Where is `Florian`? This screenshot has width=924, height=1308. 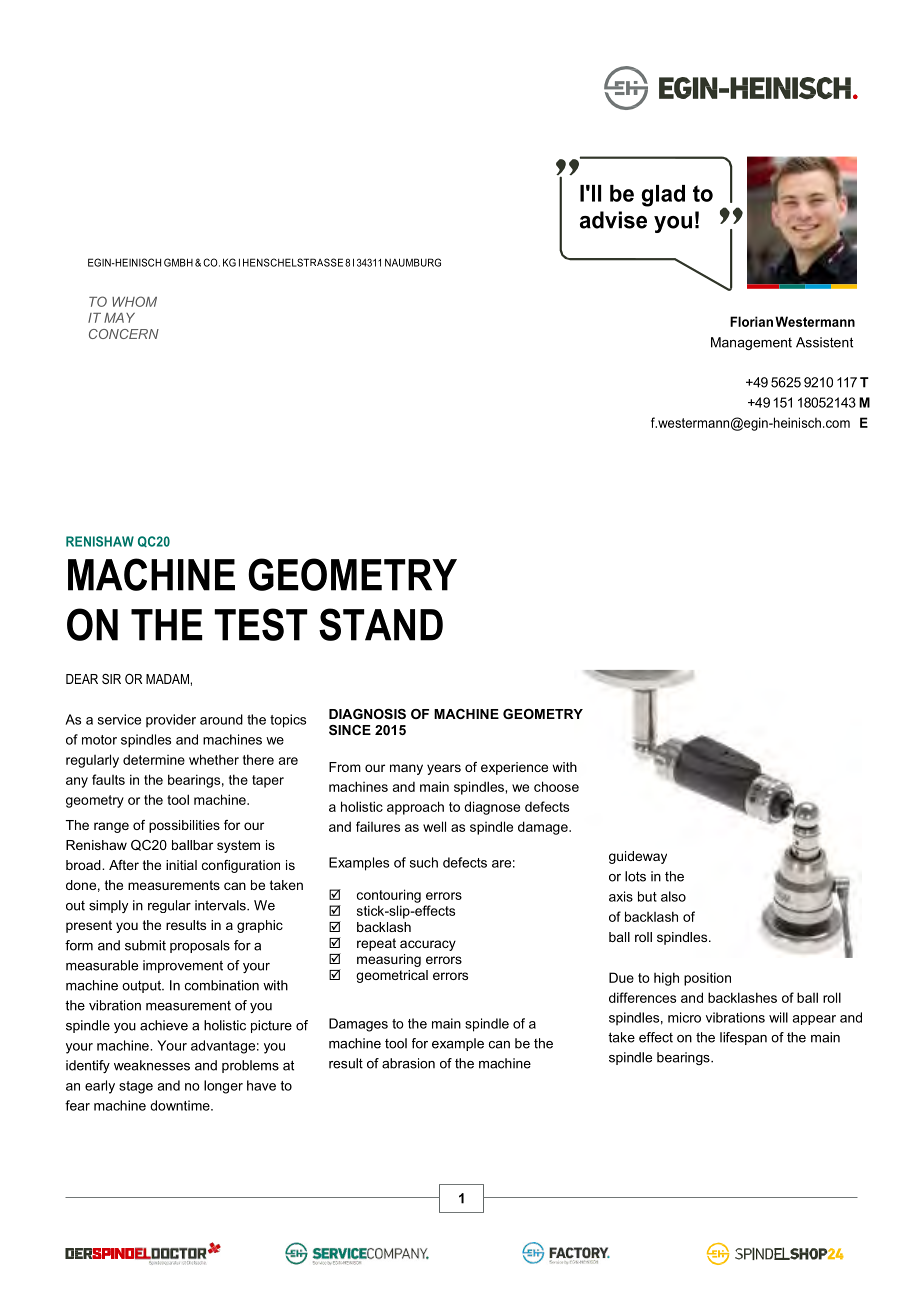 Florian is located at coordinates (751, 321).
